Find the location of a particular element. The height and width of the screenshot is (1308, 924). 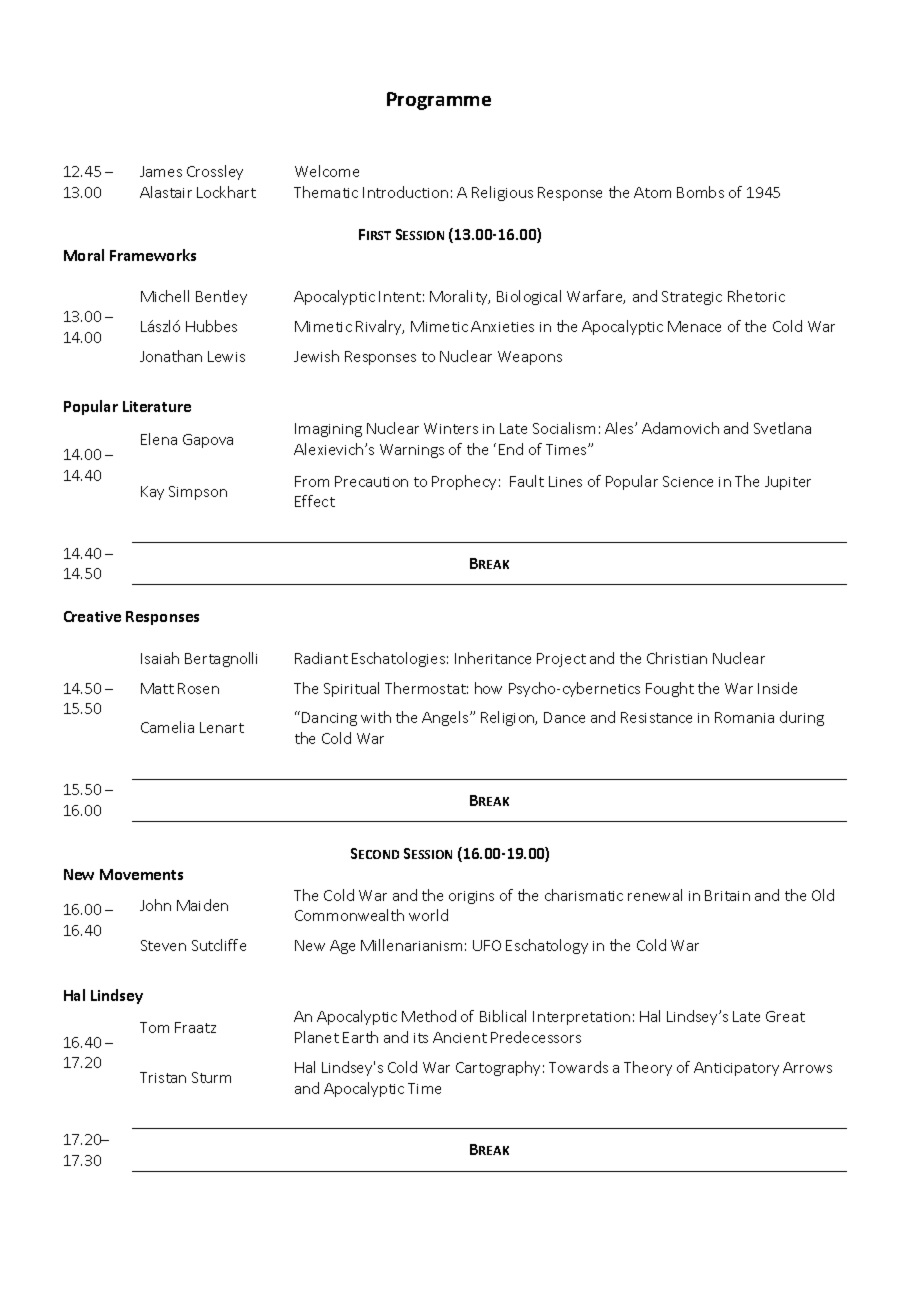

Bombs is located at coordinates (700, 192).
